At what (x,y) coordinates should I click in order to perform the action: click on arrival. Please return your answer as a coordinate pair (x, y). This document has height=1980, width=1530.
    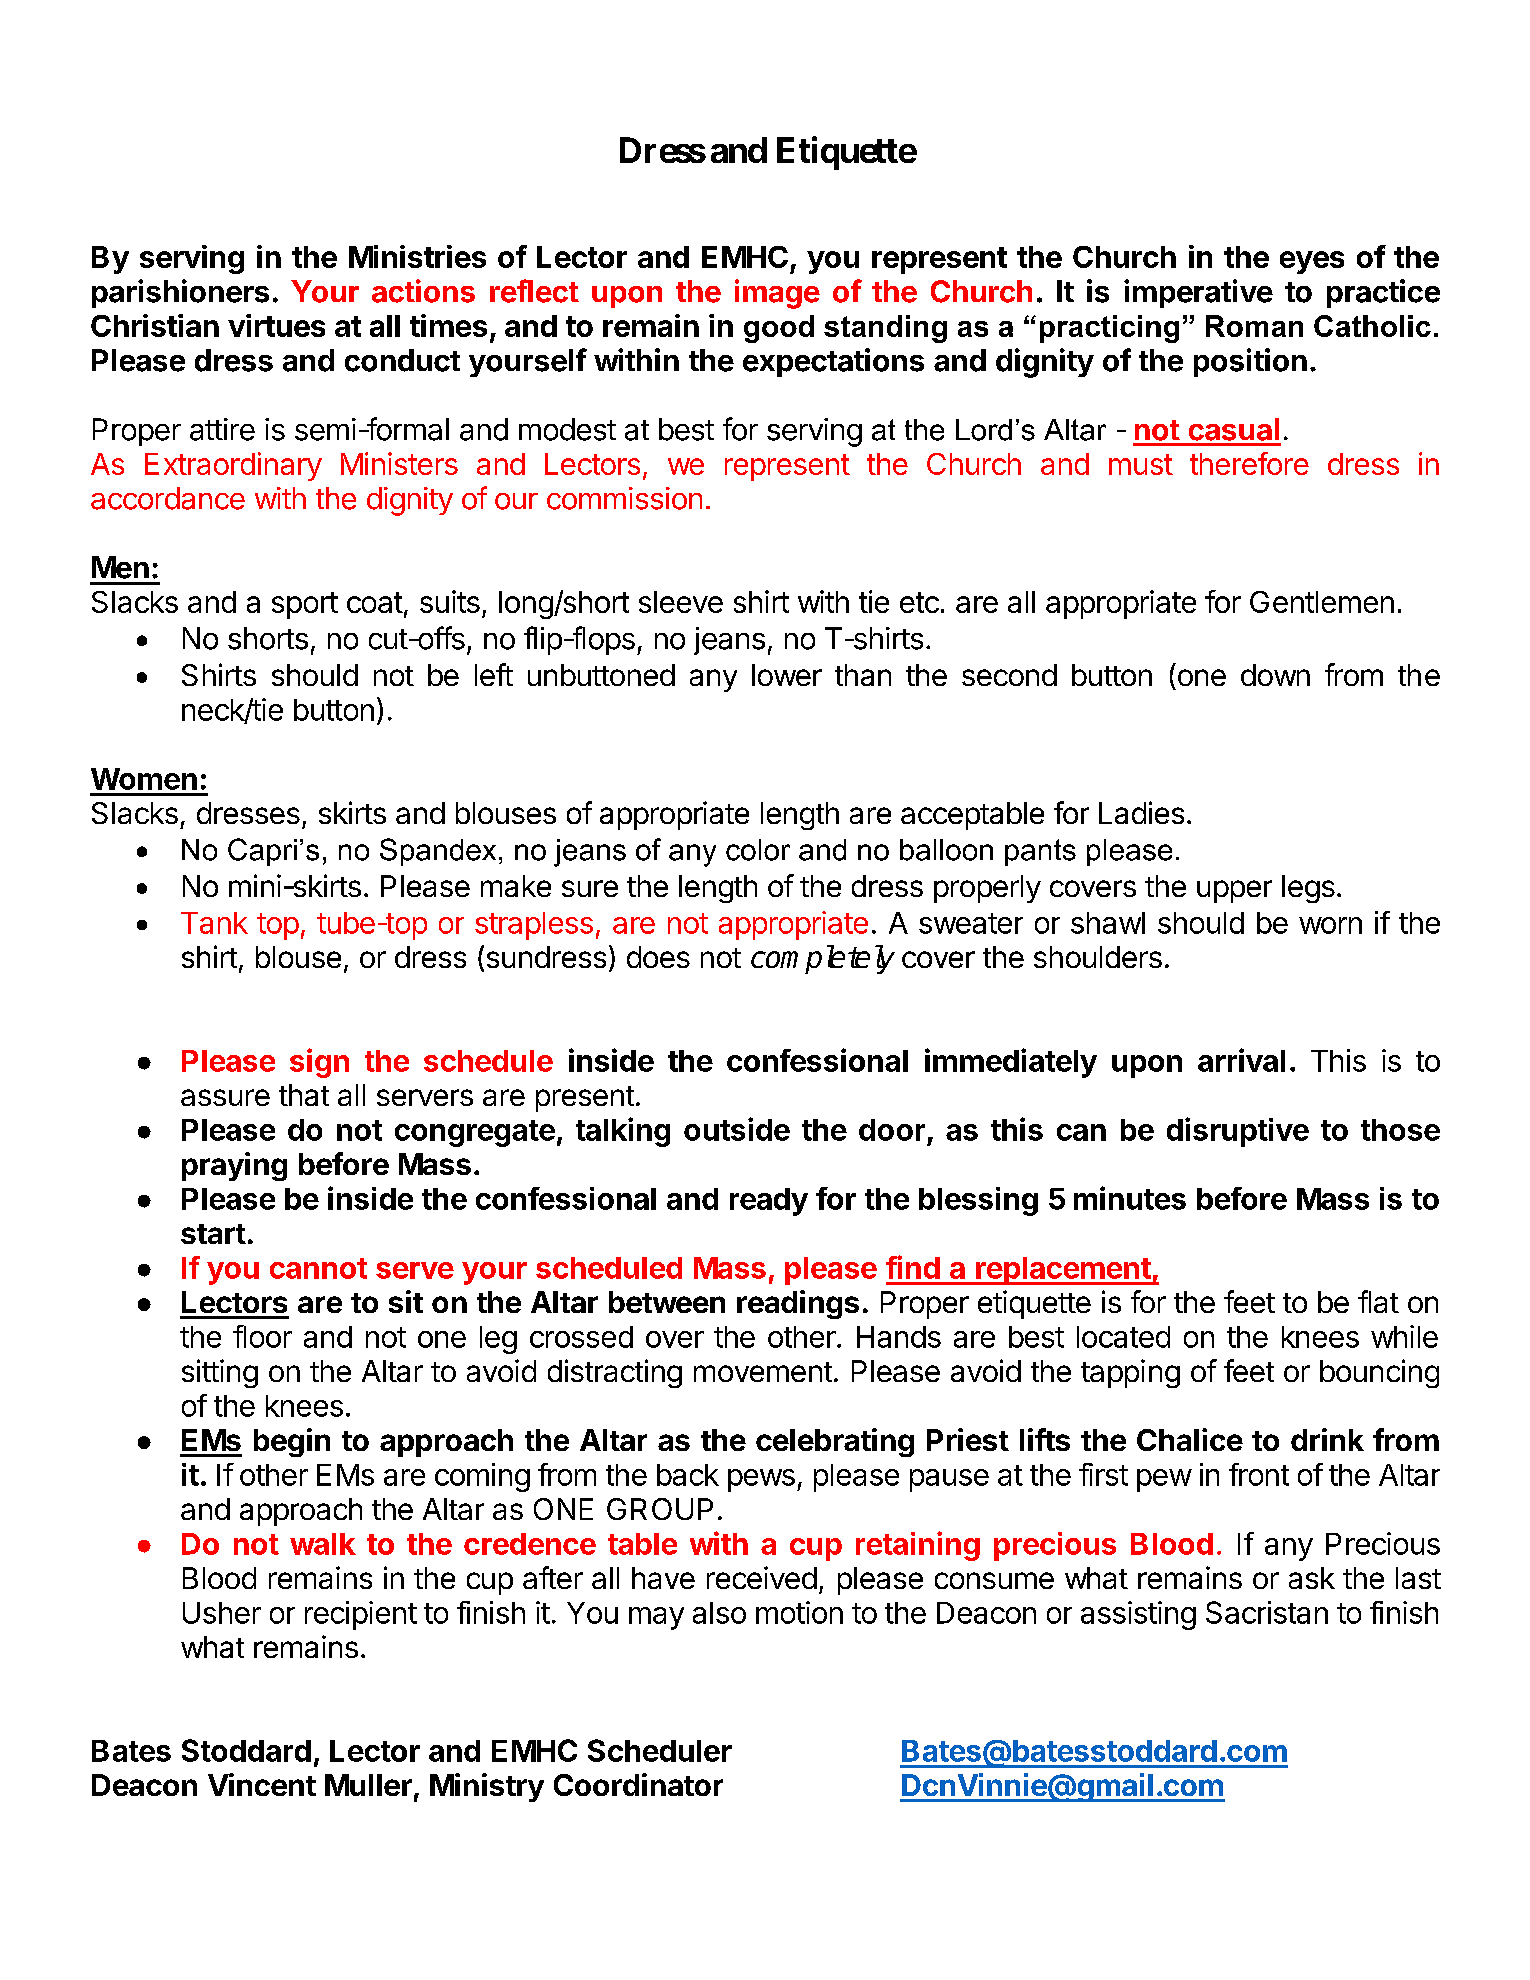
    Looking at the image, I should click on (1241, 1060).
